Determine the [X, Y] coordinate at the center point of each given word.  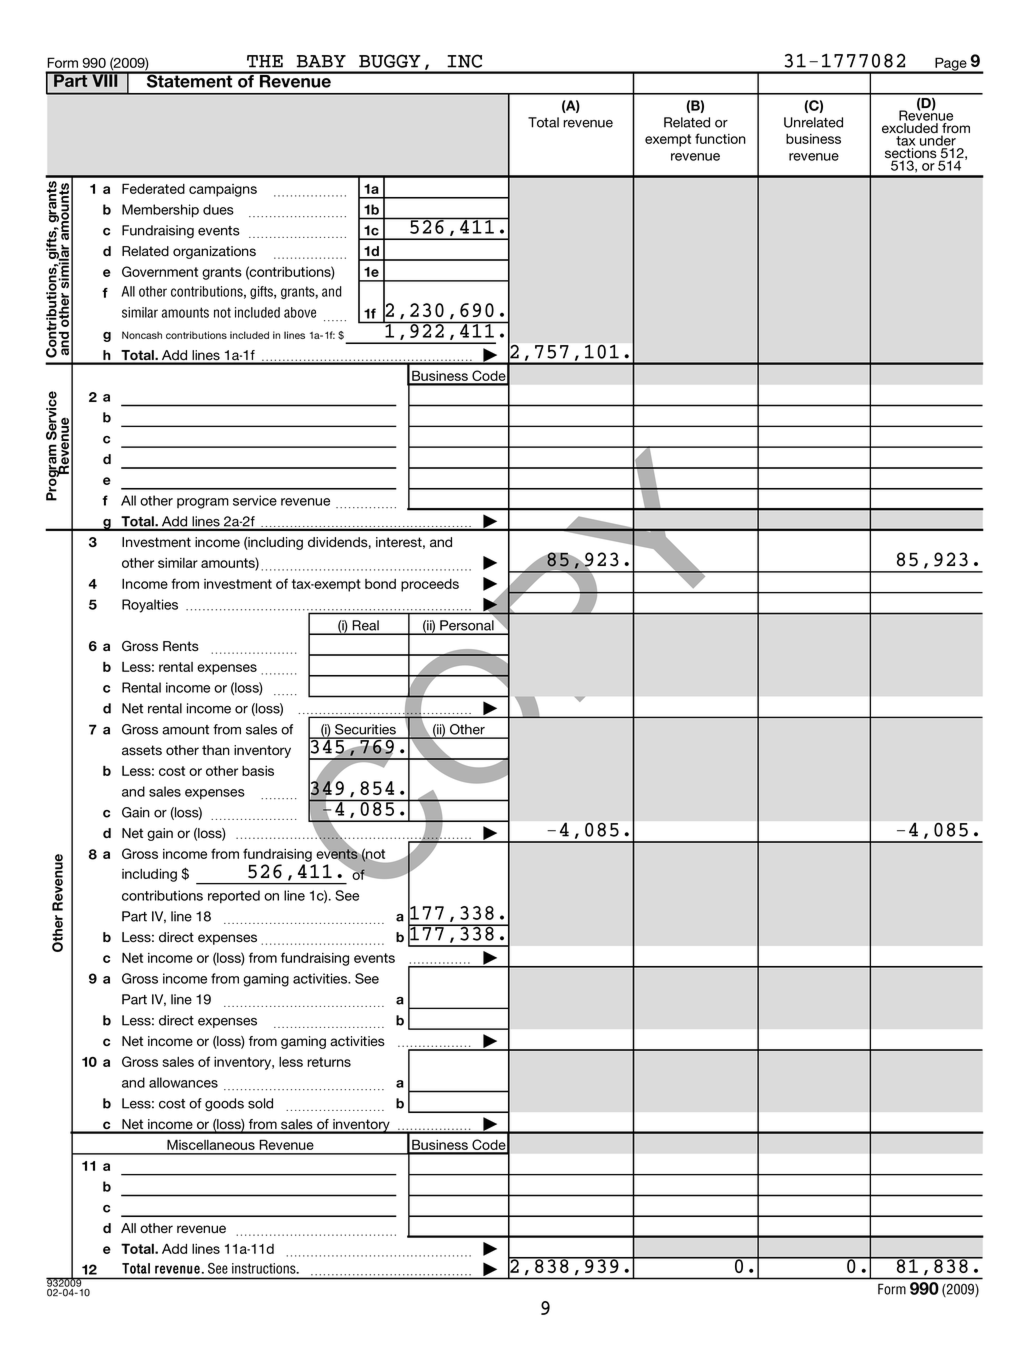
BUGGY [390, 61]
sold [260, 1103]
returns [329, 1062]
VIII [105, 79]
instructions [265, 1268]
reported [234, 897]
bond [380, 584]
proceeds [430, 585]
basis [258, 771]
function [720, 138]
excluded [910, 128]
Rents [181, 646]
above [300, 312]
